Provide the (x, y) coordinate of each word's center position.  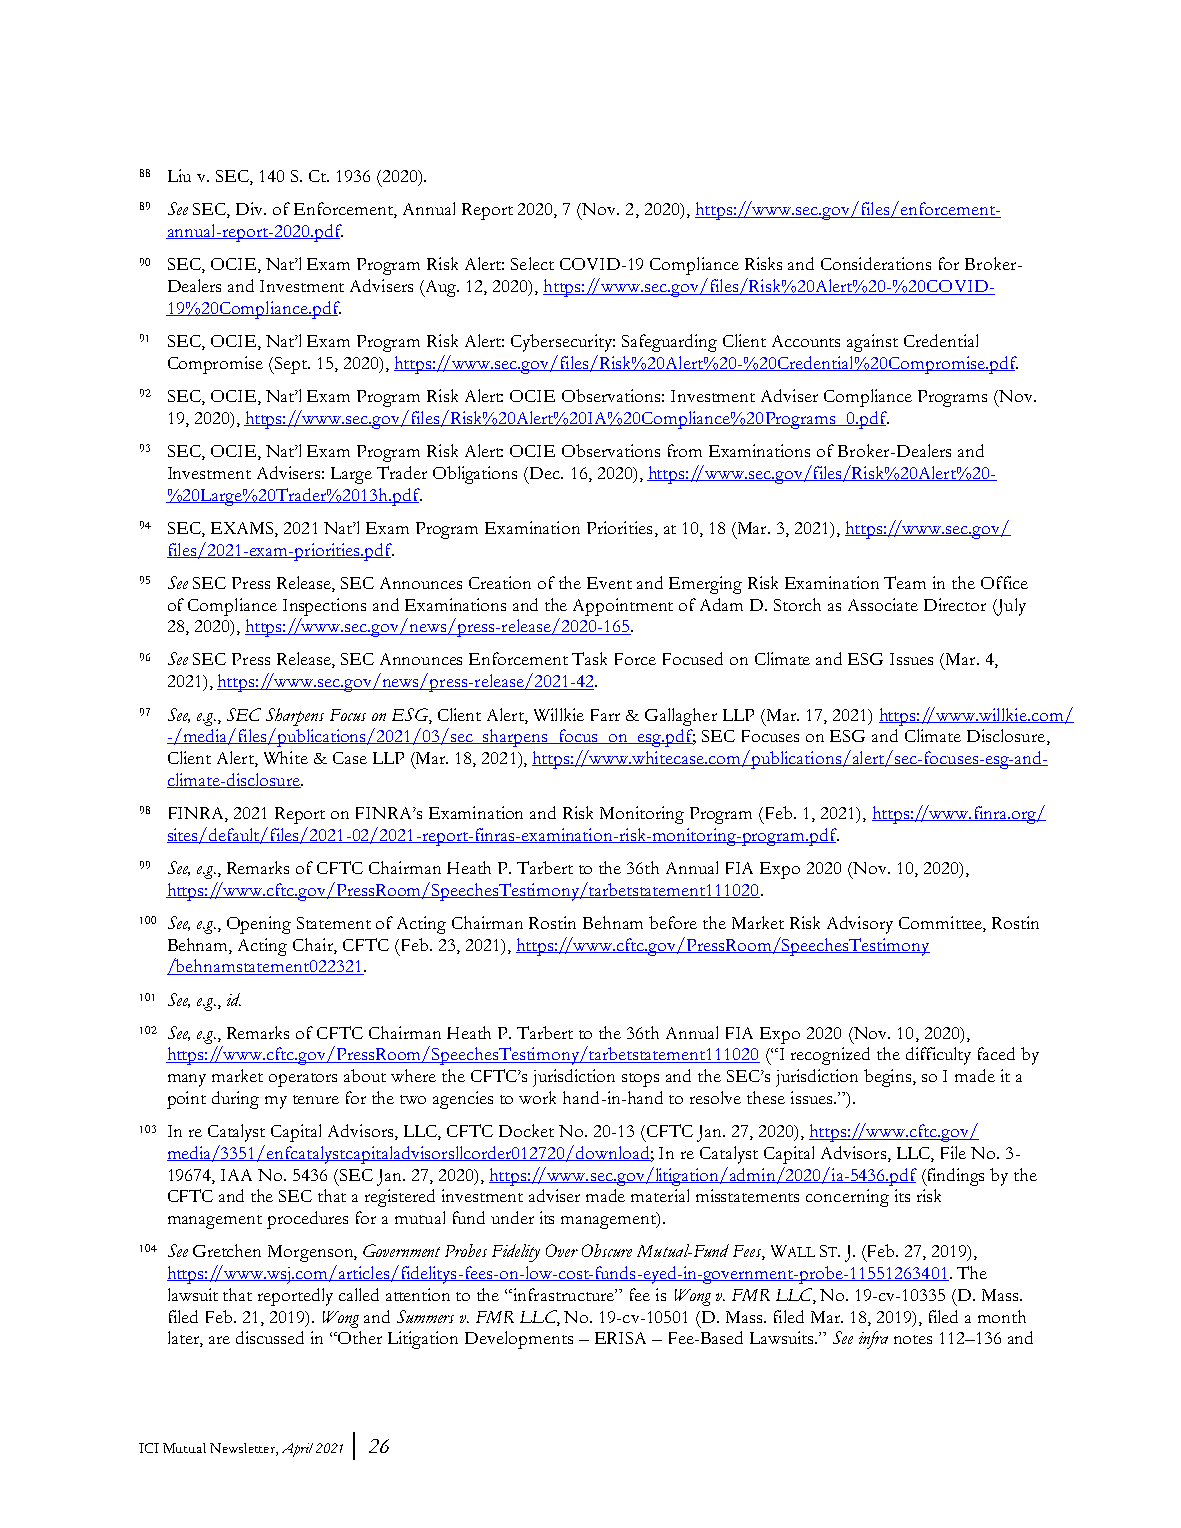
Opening (259, 925)
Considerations (876, 263)
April (297, 1450)
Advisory (860, 925)
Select (532, 263)
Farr (605, 715)
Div (251, 208)
